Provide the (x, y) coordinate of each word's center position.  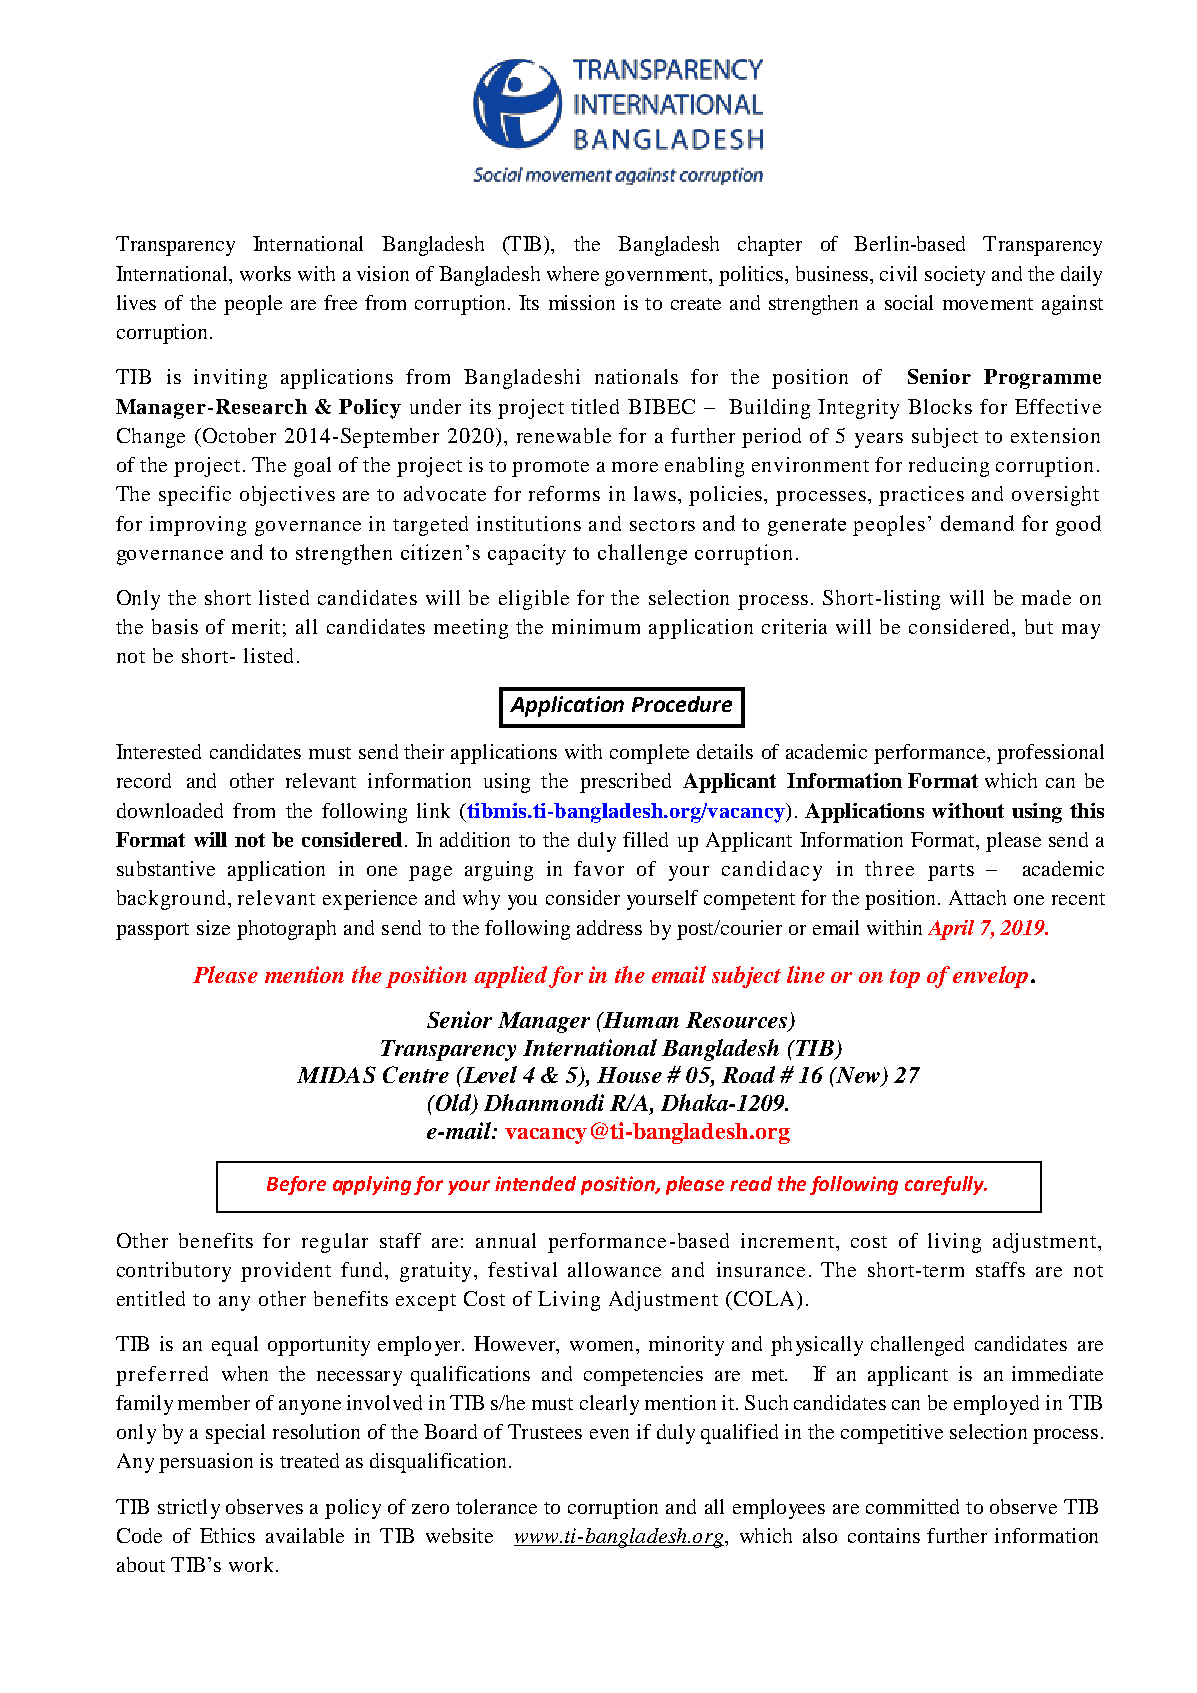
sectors (662, 525)
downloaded (170, 810)
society (955, 276)
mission (582, 302)
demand (977, 523)
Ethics (227, 1535)
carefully (945, 1185)
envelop (990, 977)
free (340, 302)
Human (640, 1020)
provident (286, 1272)
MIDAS (336, 1074)
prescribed (625, 783)
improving (198, 526)
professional (1050, 754)
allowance (614, 1269)
